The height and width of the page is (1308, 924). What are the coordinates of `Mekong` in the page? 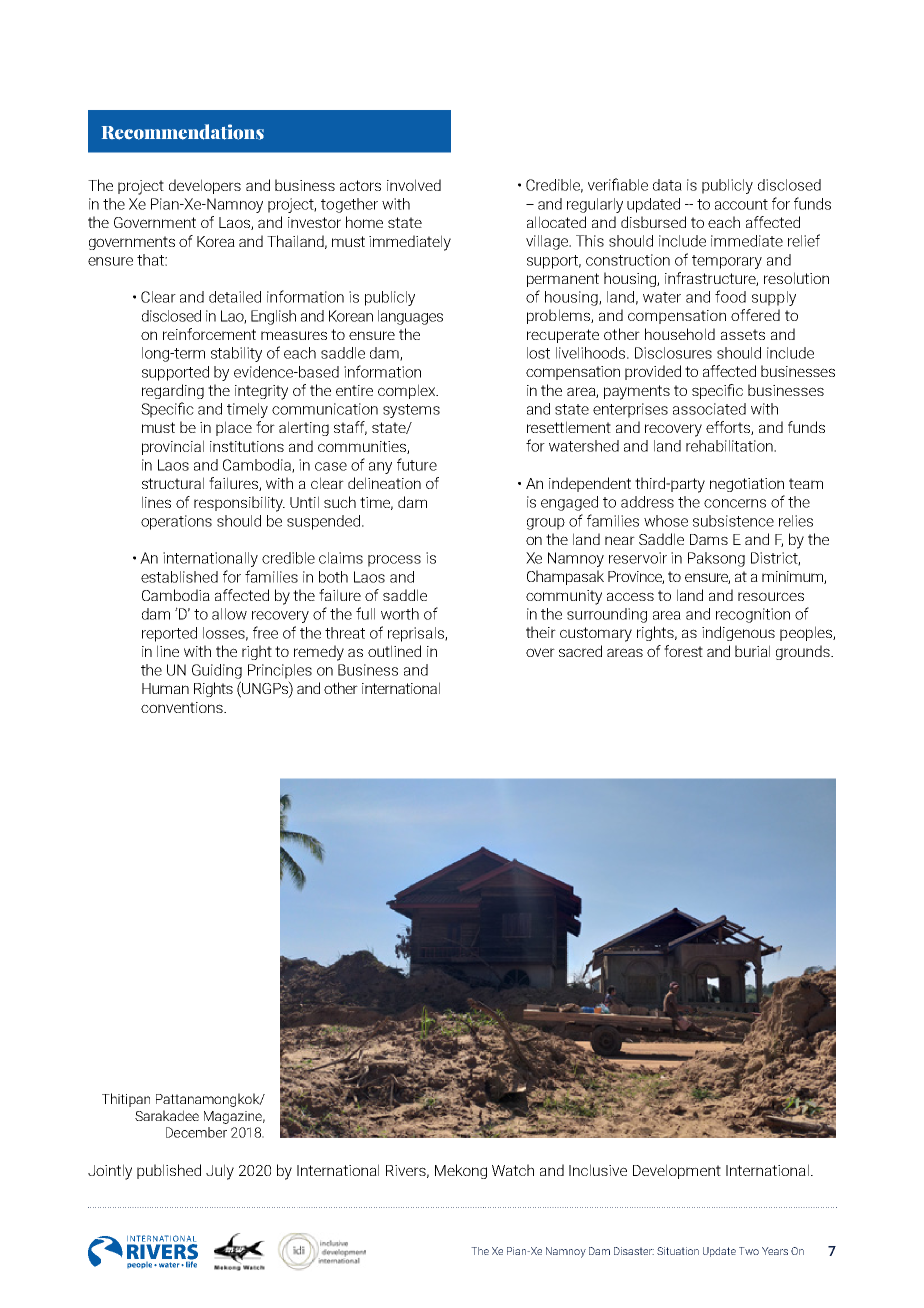 It's located at (461, 1171).
